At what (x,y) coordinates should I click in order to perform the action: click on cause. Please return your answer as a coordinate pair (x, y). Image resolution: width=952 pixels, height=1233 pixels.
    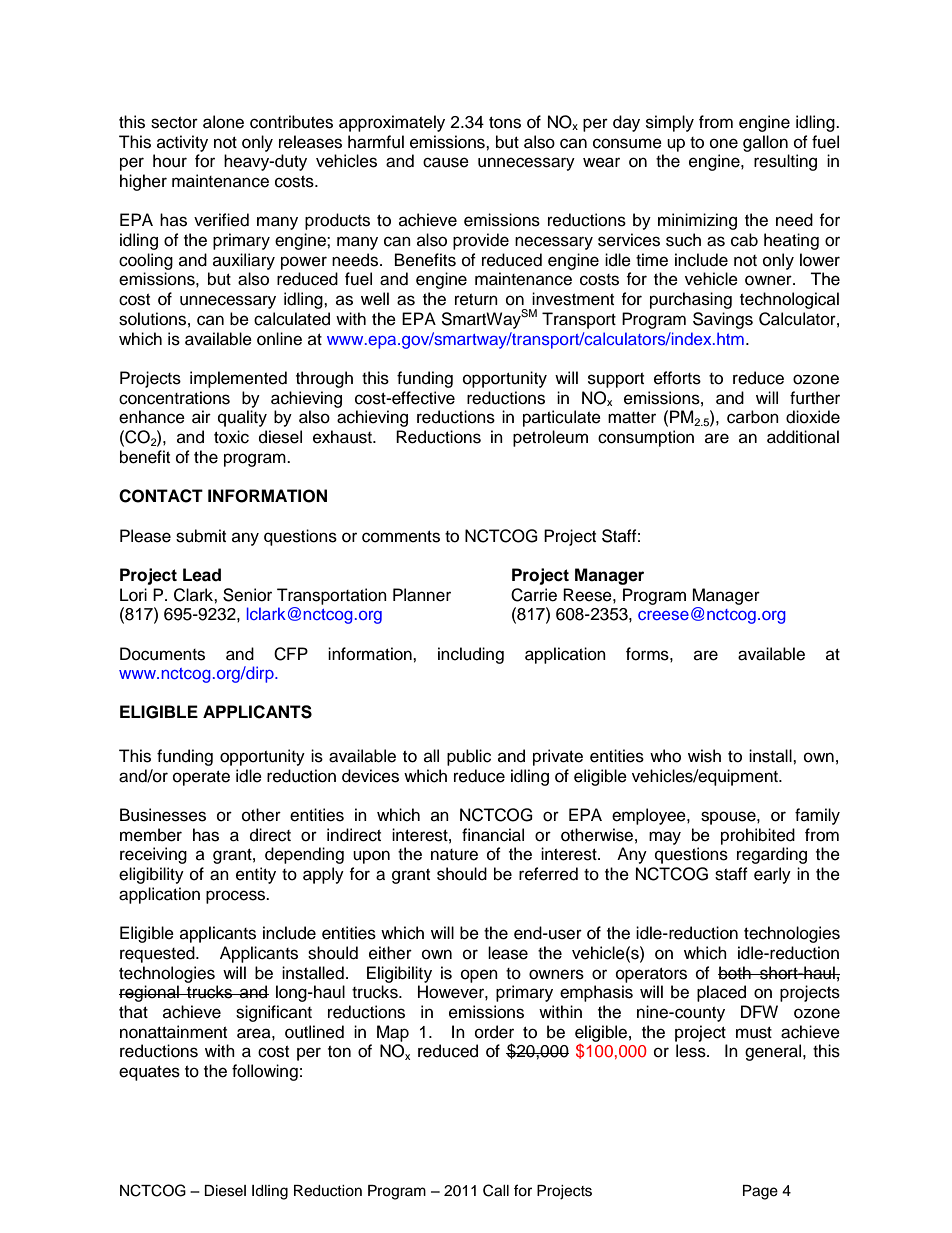
    Looking at the image, I should click on (446, 162).
